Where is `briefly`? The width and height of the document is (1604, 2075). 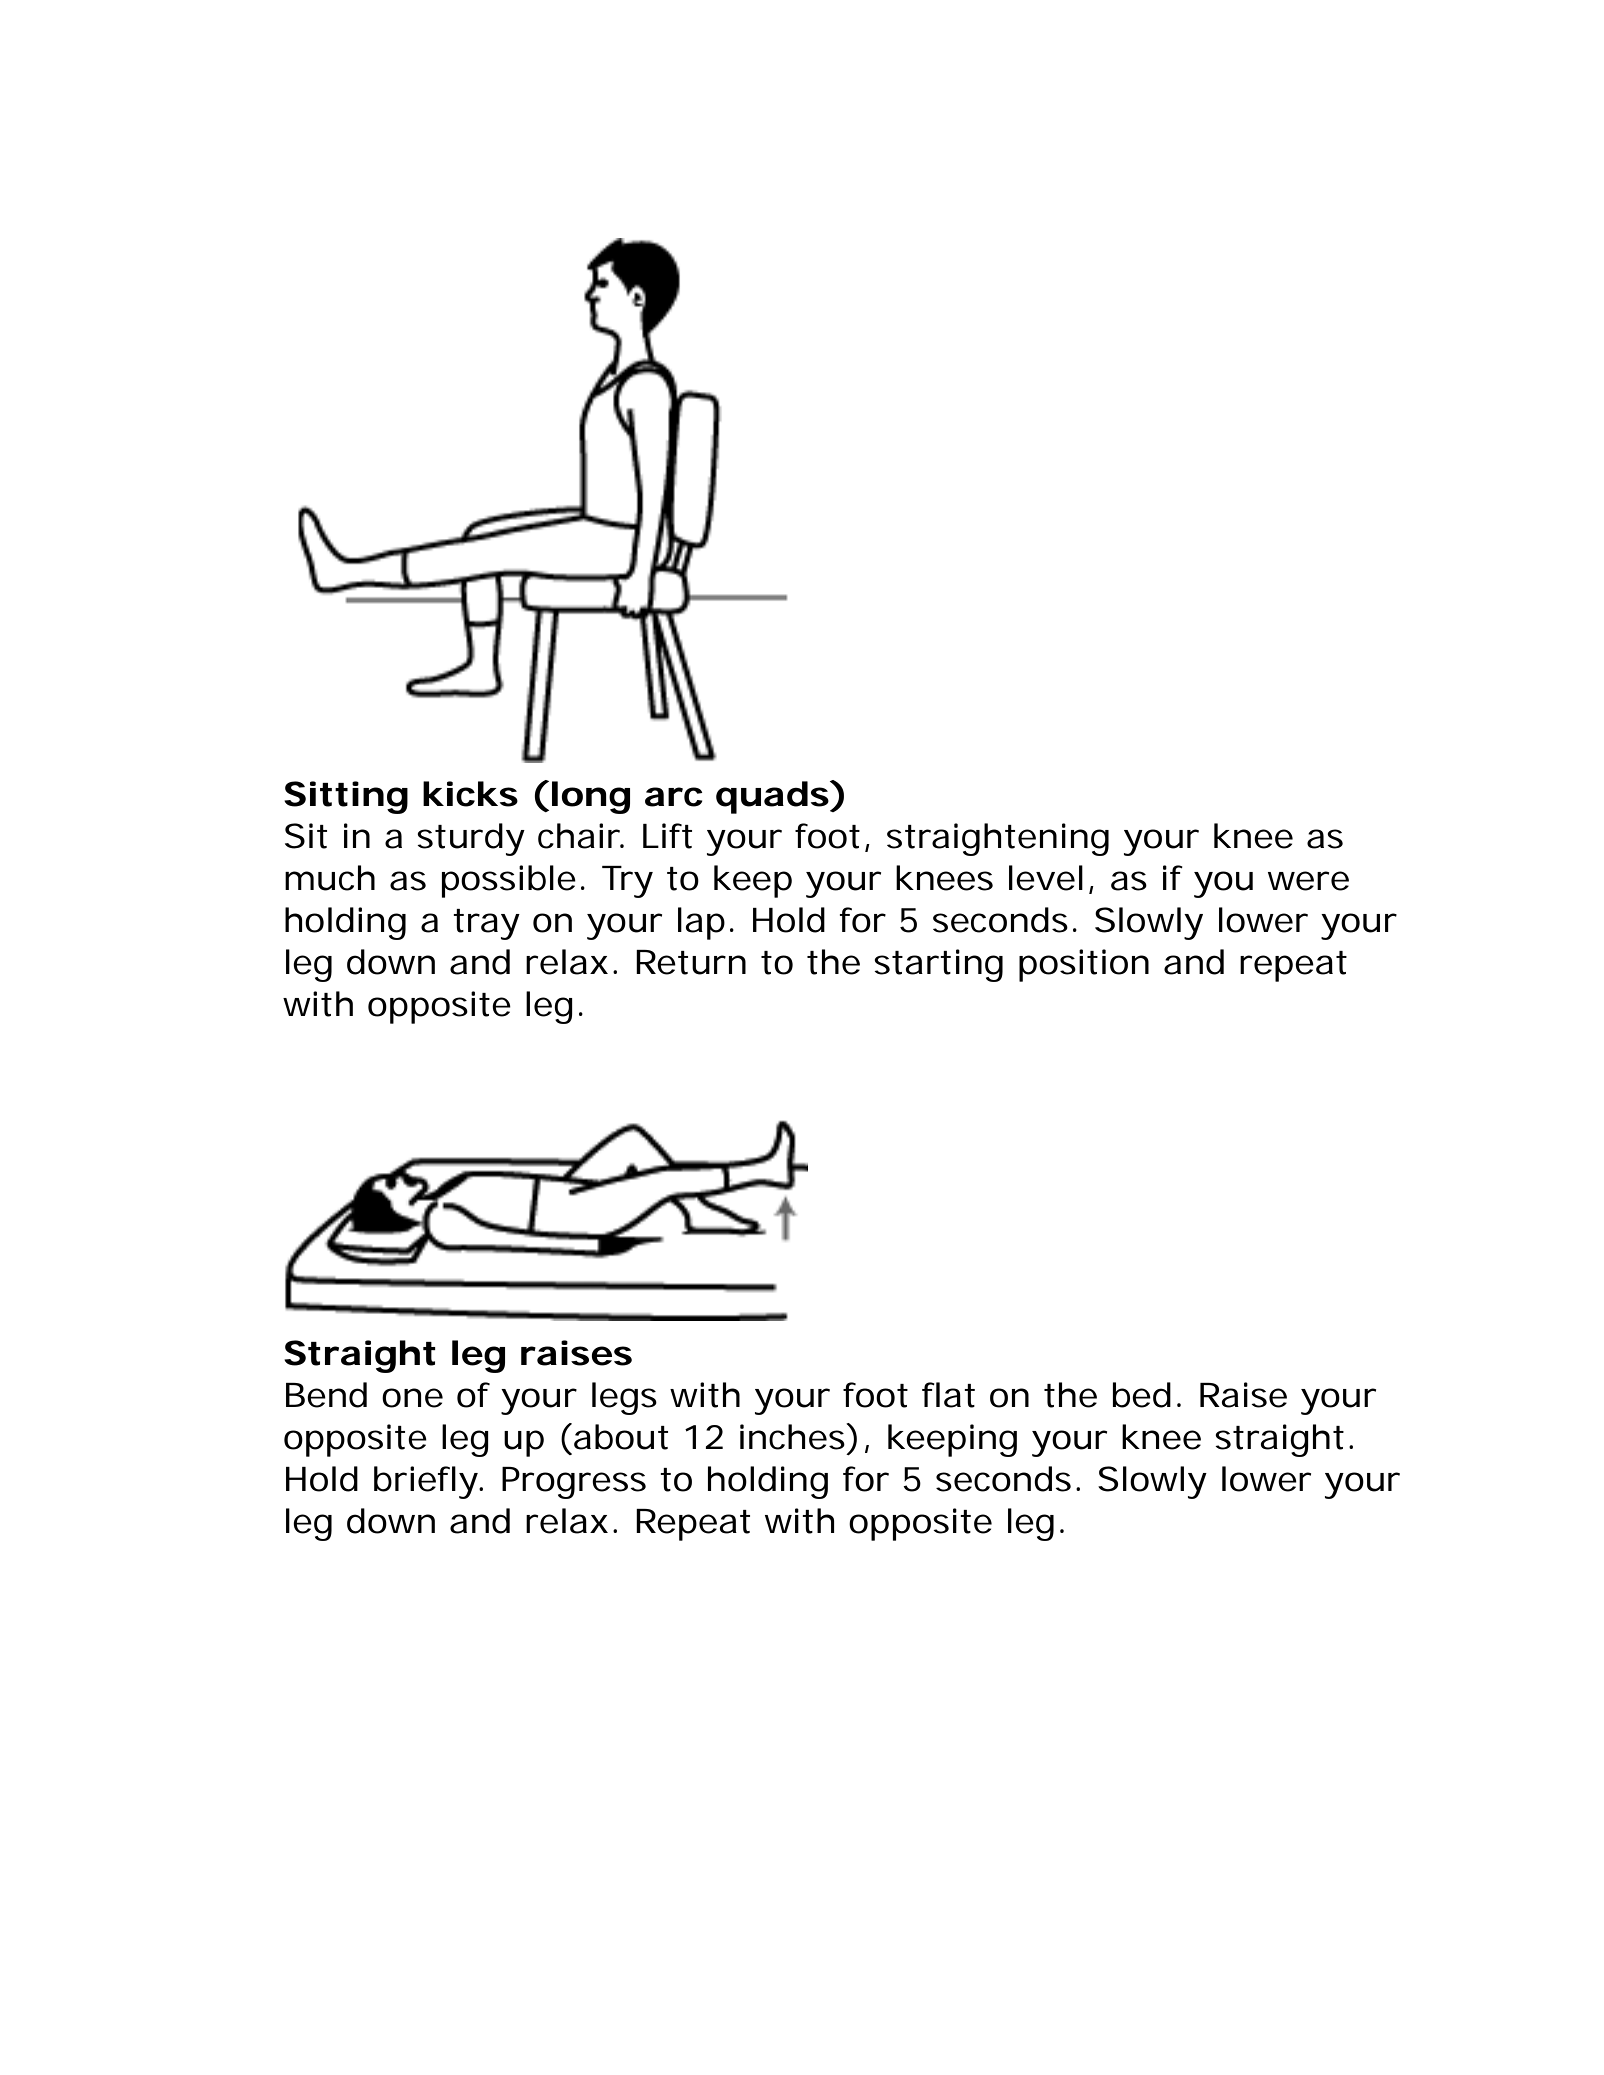 briefly is located at coordinates (426, 1482).
